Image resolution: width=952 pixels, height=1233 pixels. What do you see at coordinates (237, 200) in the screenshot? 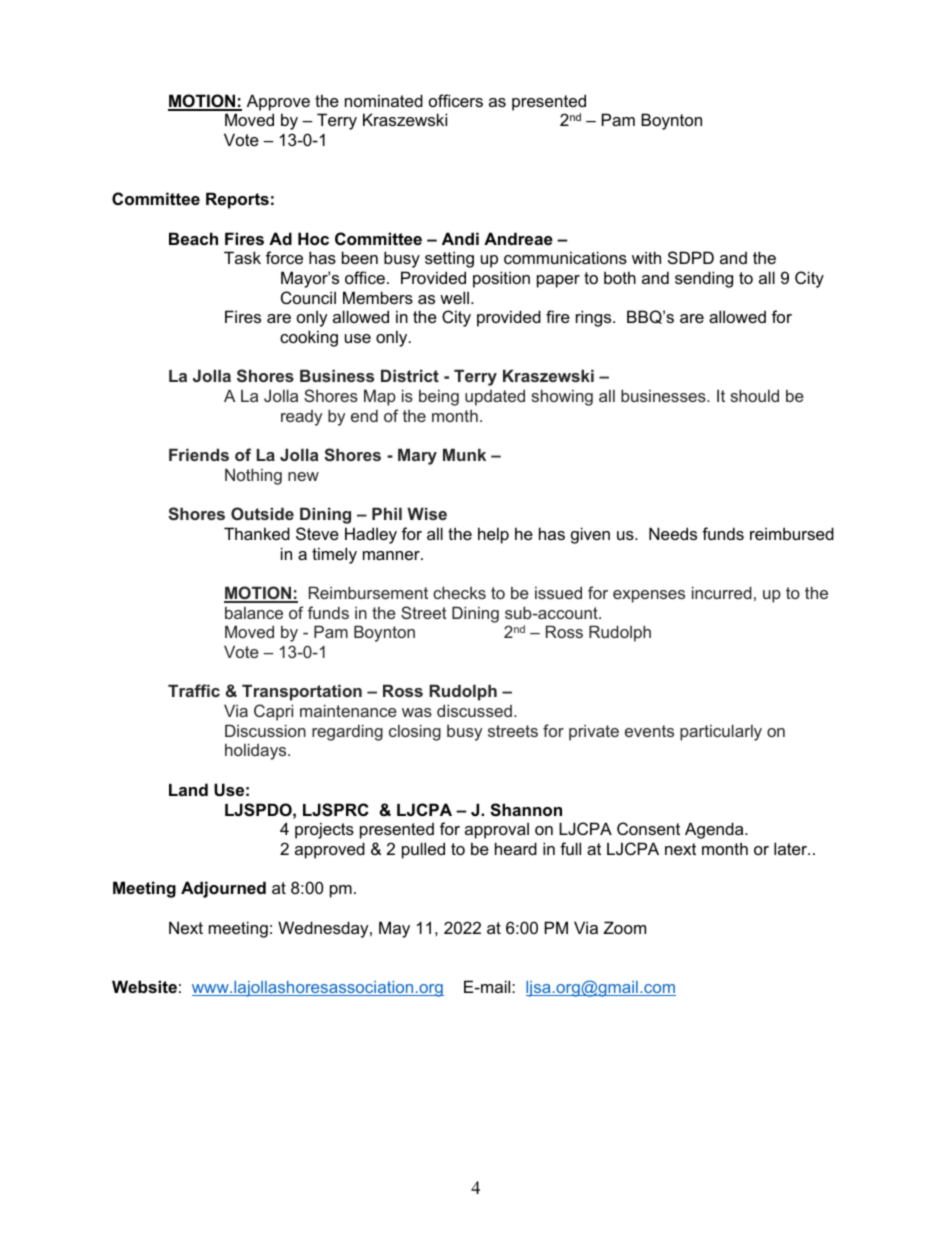
I see `Reports` at bounding box center [237, 200].
